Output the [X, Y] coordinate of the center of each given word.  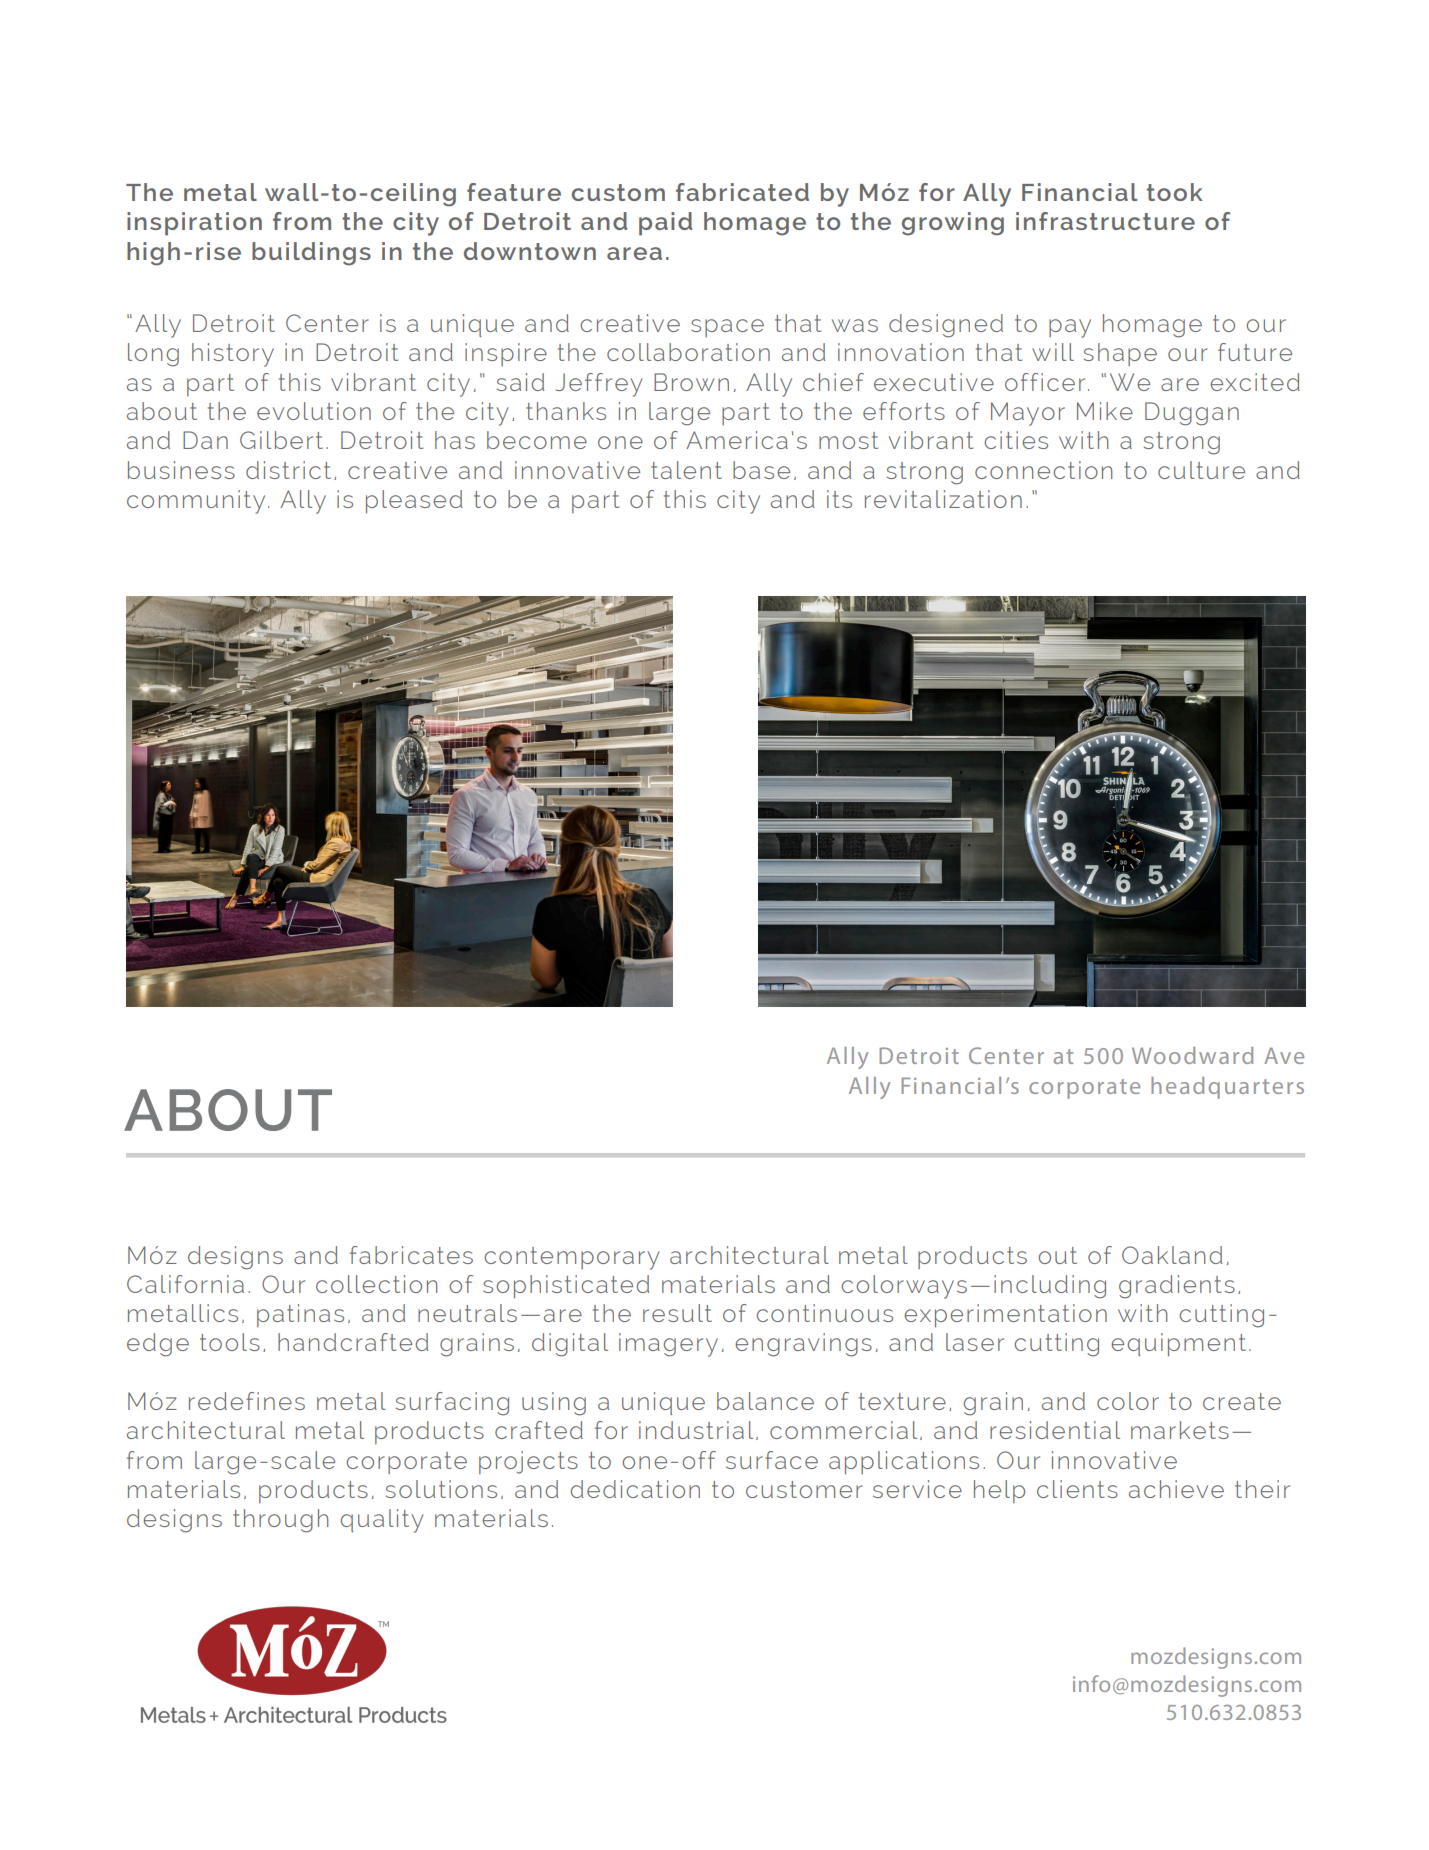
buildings [311, 254]
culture [1201, 470]
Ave [1284, 1055]
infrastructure [1105, 221]
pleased [414, 502]
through [280, 1521]
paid [665, 224]
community [196, 502]
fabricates [411, 1255]
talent [686, 470]
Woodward [1192, 1055]
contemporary [572, 1258]
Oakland [1172, 1255]
